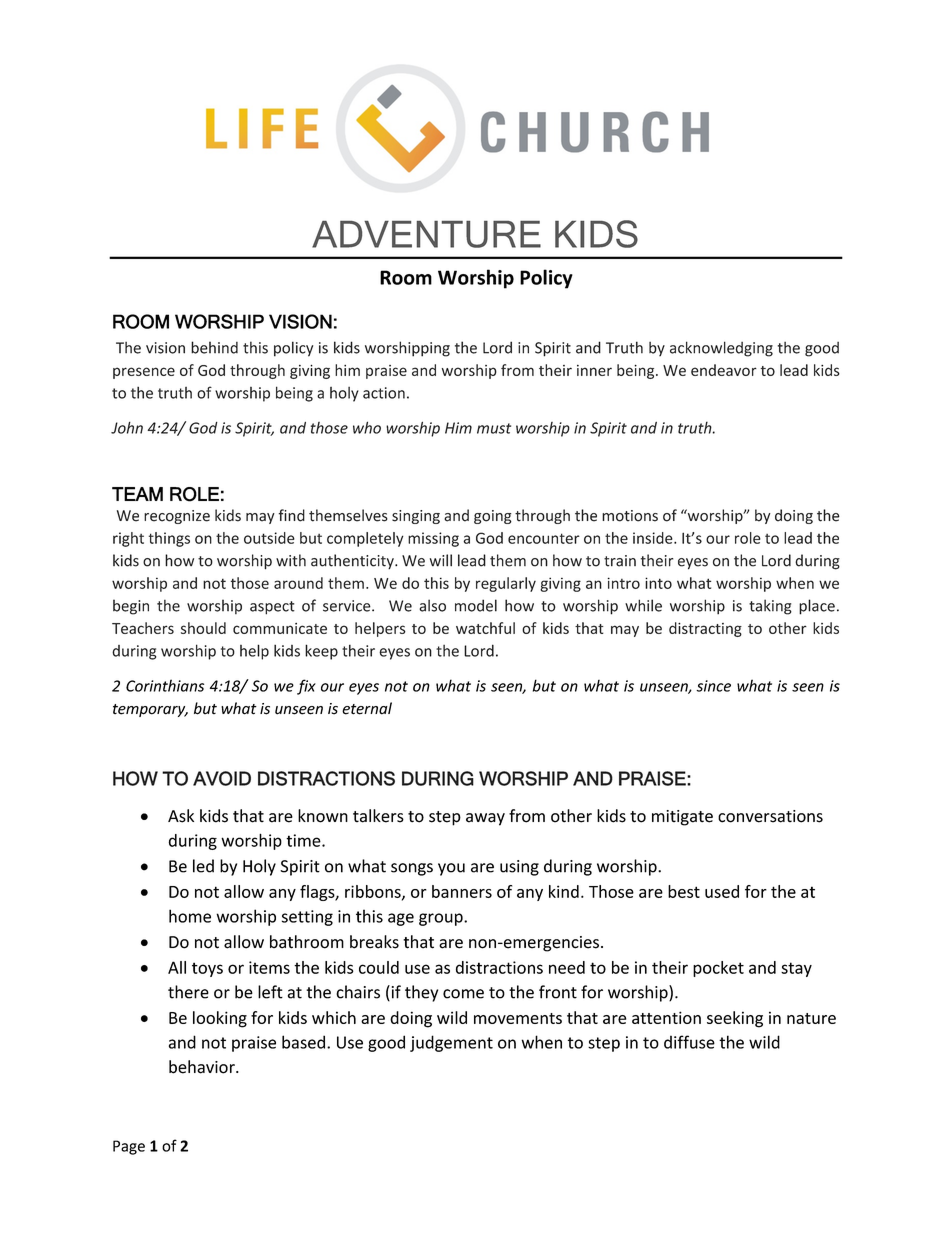  What do you see at coordinates (721, 349) in the page?
I see `acknowledging` at bounding box center [721, 349].
